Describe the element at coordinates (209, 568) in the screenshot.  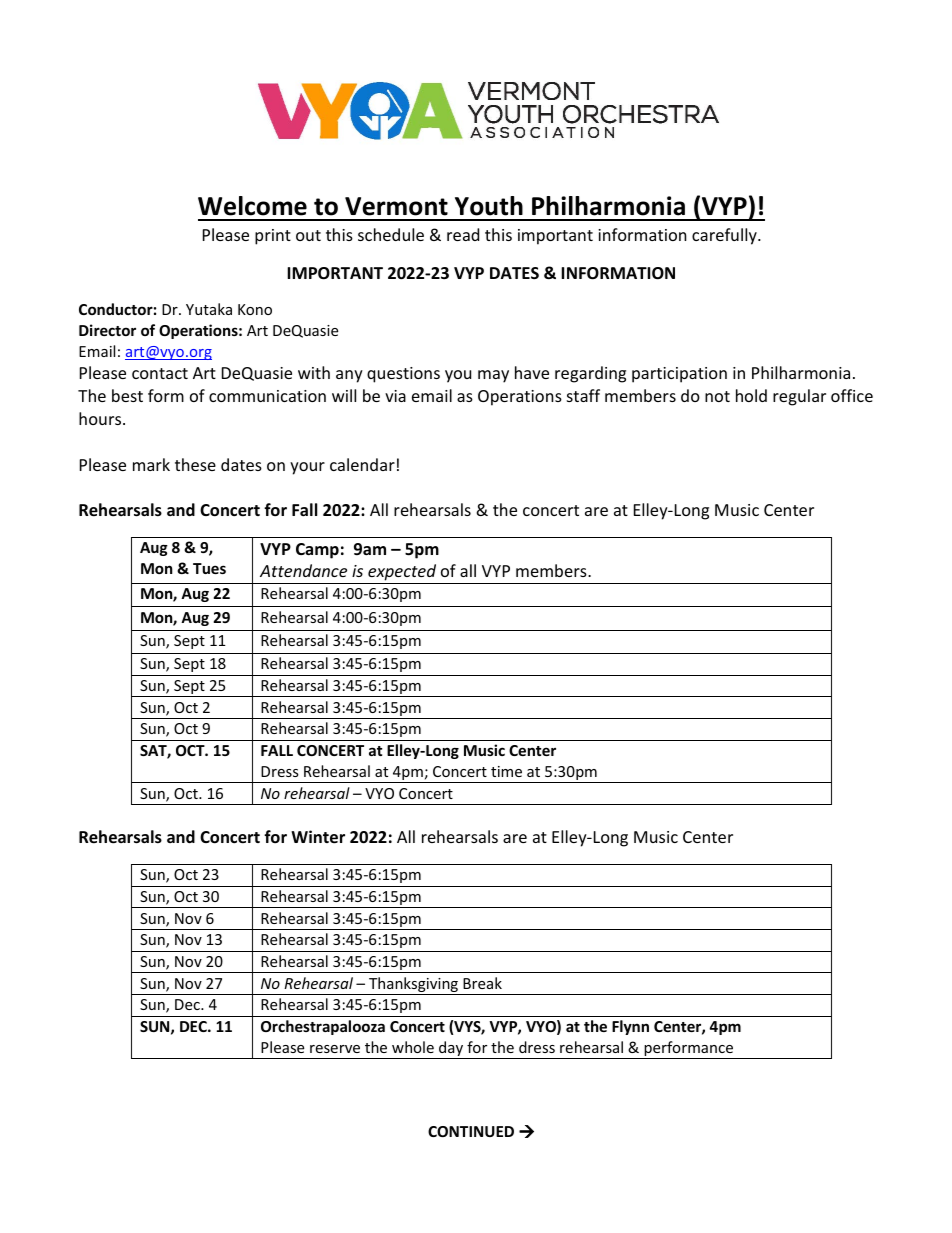
I see `Tues` at that location.
